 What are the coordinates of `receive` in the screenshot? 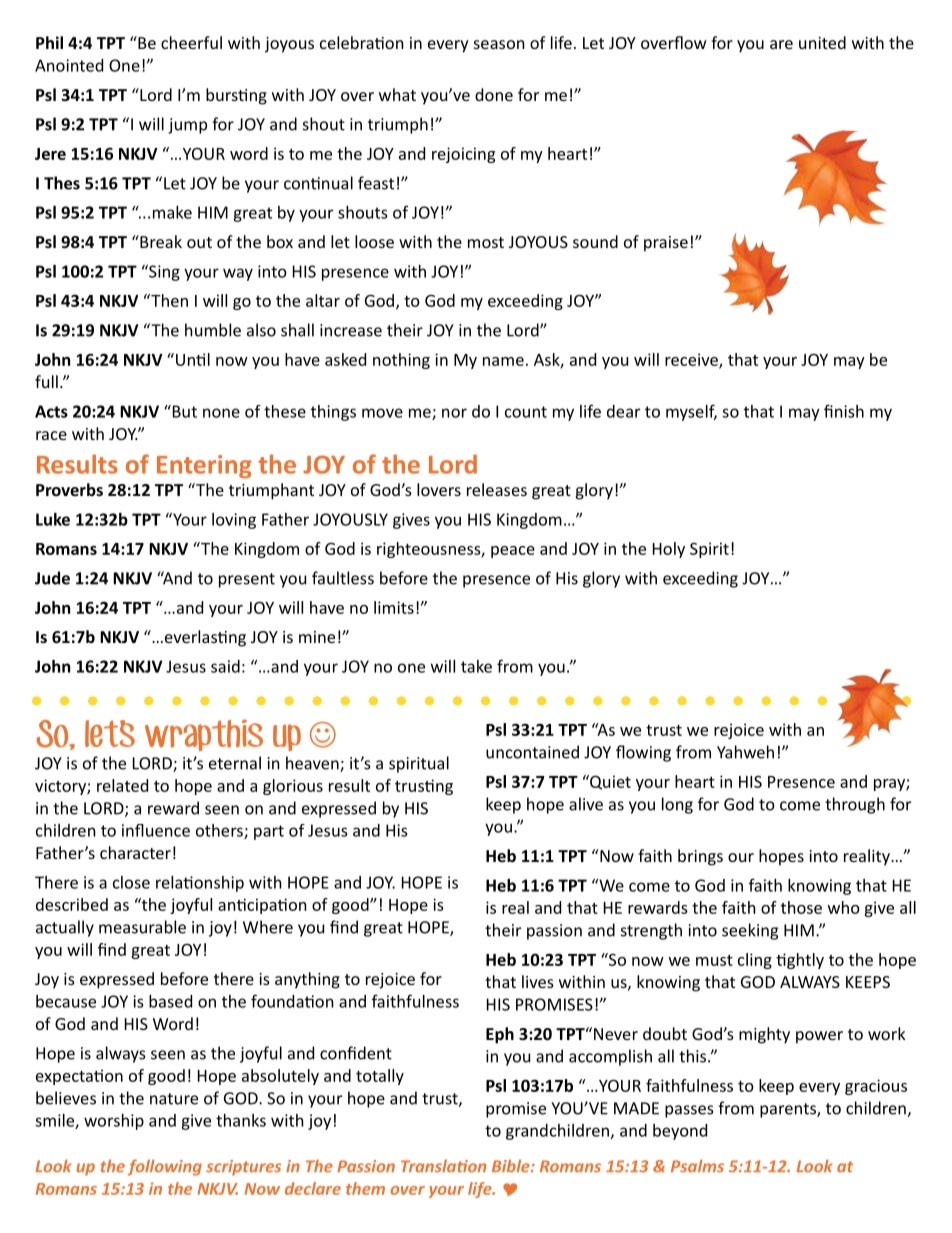 It's located at (692, 360).
